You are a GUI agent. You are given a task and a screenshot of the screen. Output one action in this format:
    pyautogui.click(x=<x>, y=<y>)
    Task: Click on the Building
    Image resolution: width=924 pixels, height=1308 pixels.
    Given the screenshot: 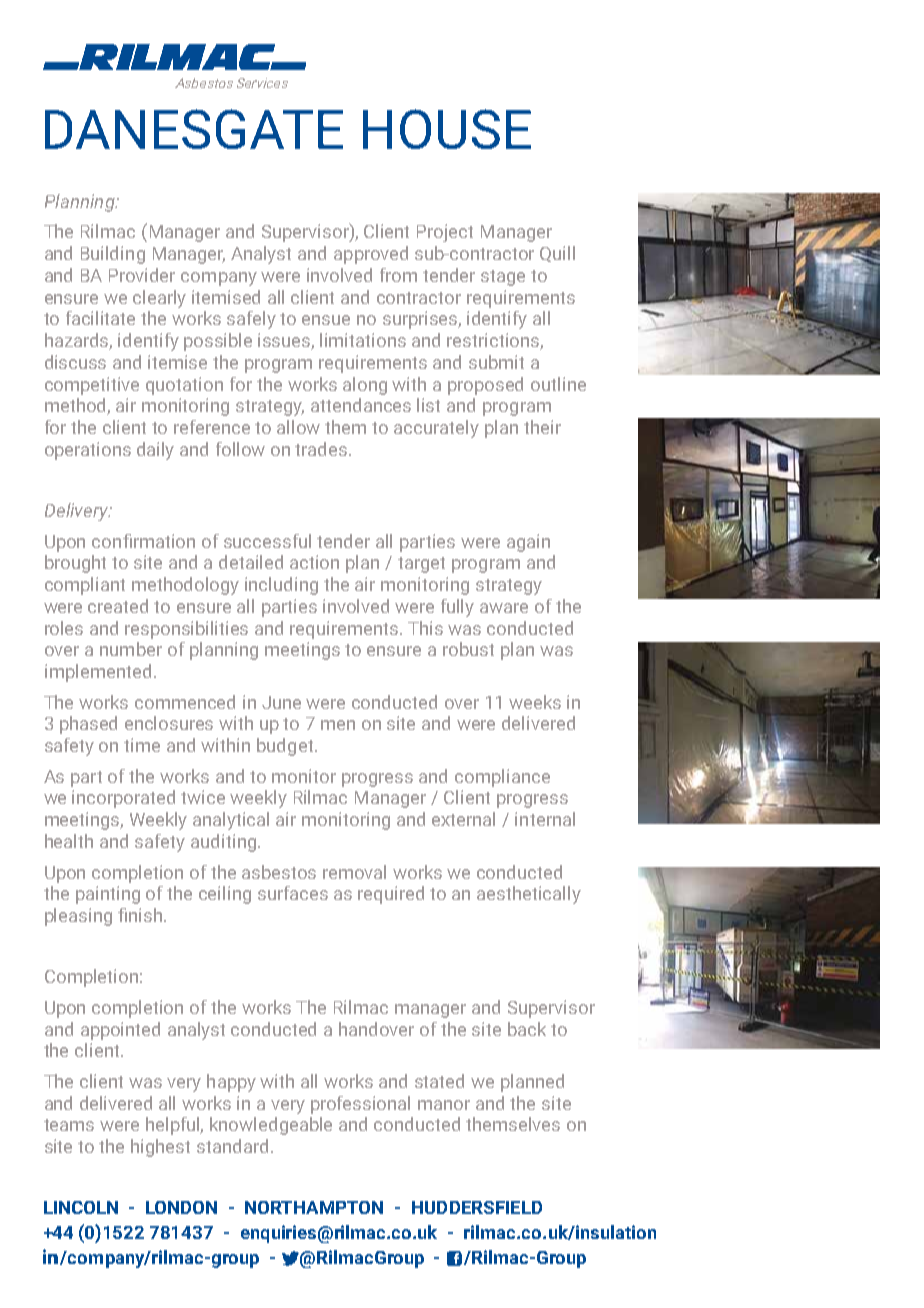 What is the action you would take?
    pyautogui.click(x=113, y=255)
